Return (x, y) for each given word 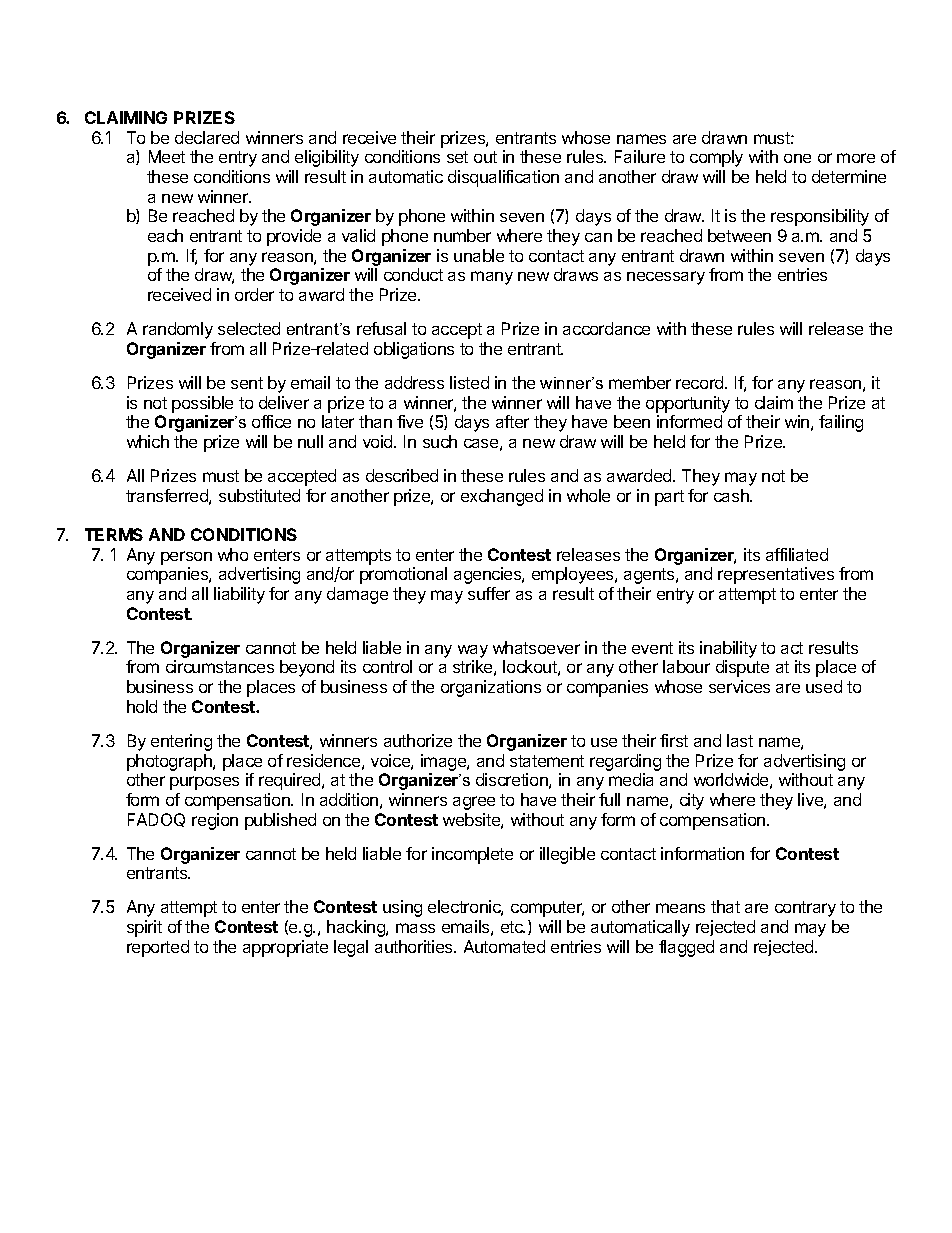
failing (841, 423)
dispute (742, 668)
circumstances (220, 666)
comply (716, 158)
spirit (144, 928)
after (512, 421)
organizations (491, 688)
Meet (167, 156)
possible (202, 404)
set (457, 157)
